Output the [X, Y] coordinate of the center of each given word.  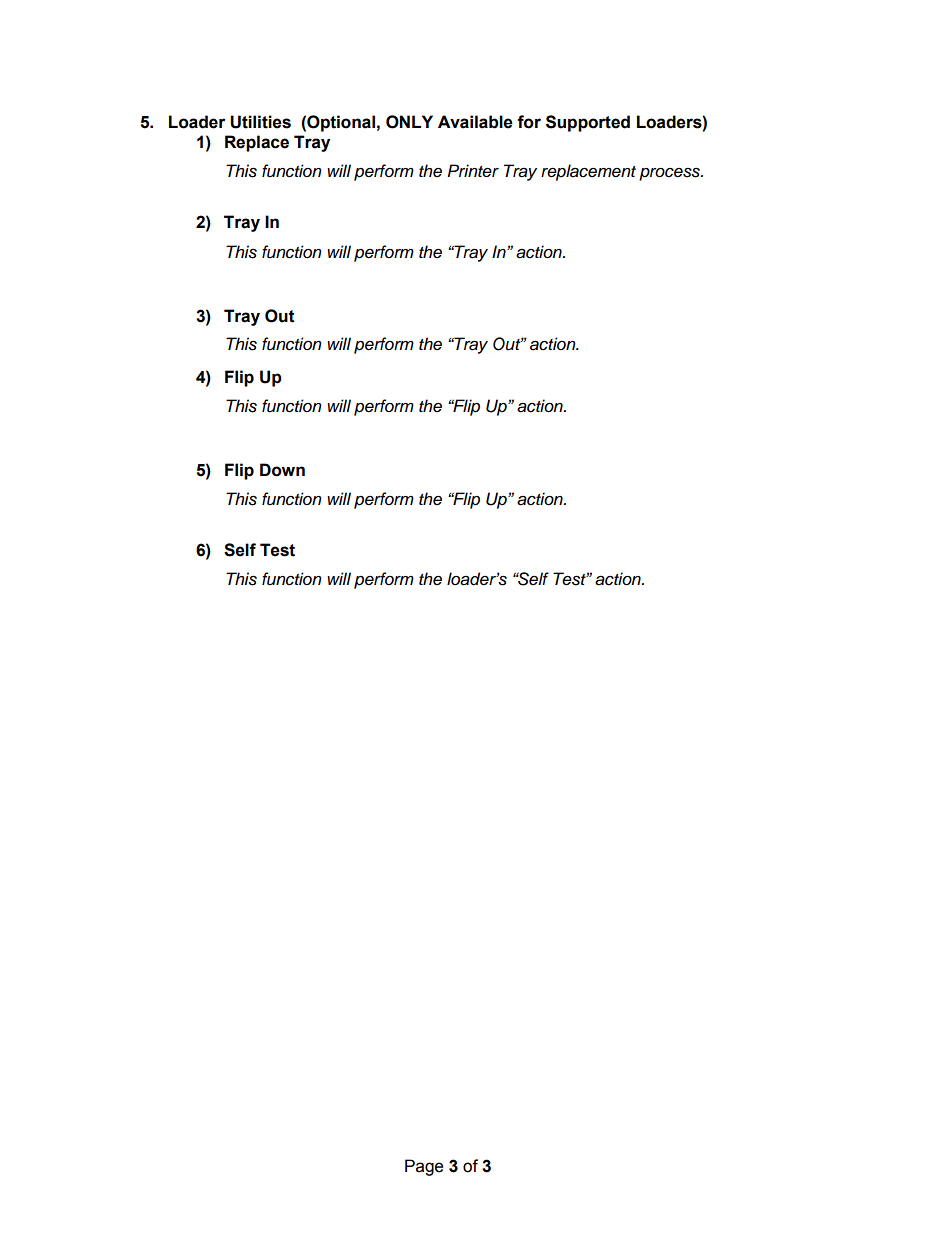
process [670, 174]
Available [475, 122]
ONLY [409, 122]
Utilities [260, 122]
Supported [588, 123]
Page [424, 1167]
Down [282, 470]
